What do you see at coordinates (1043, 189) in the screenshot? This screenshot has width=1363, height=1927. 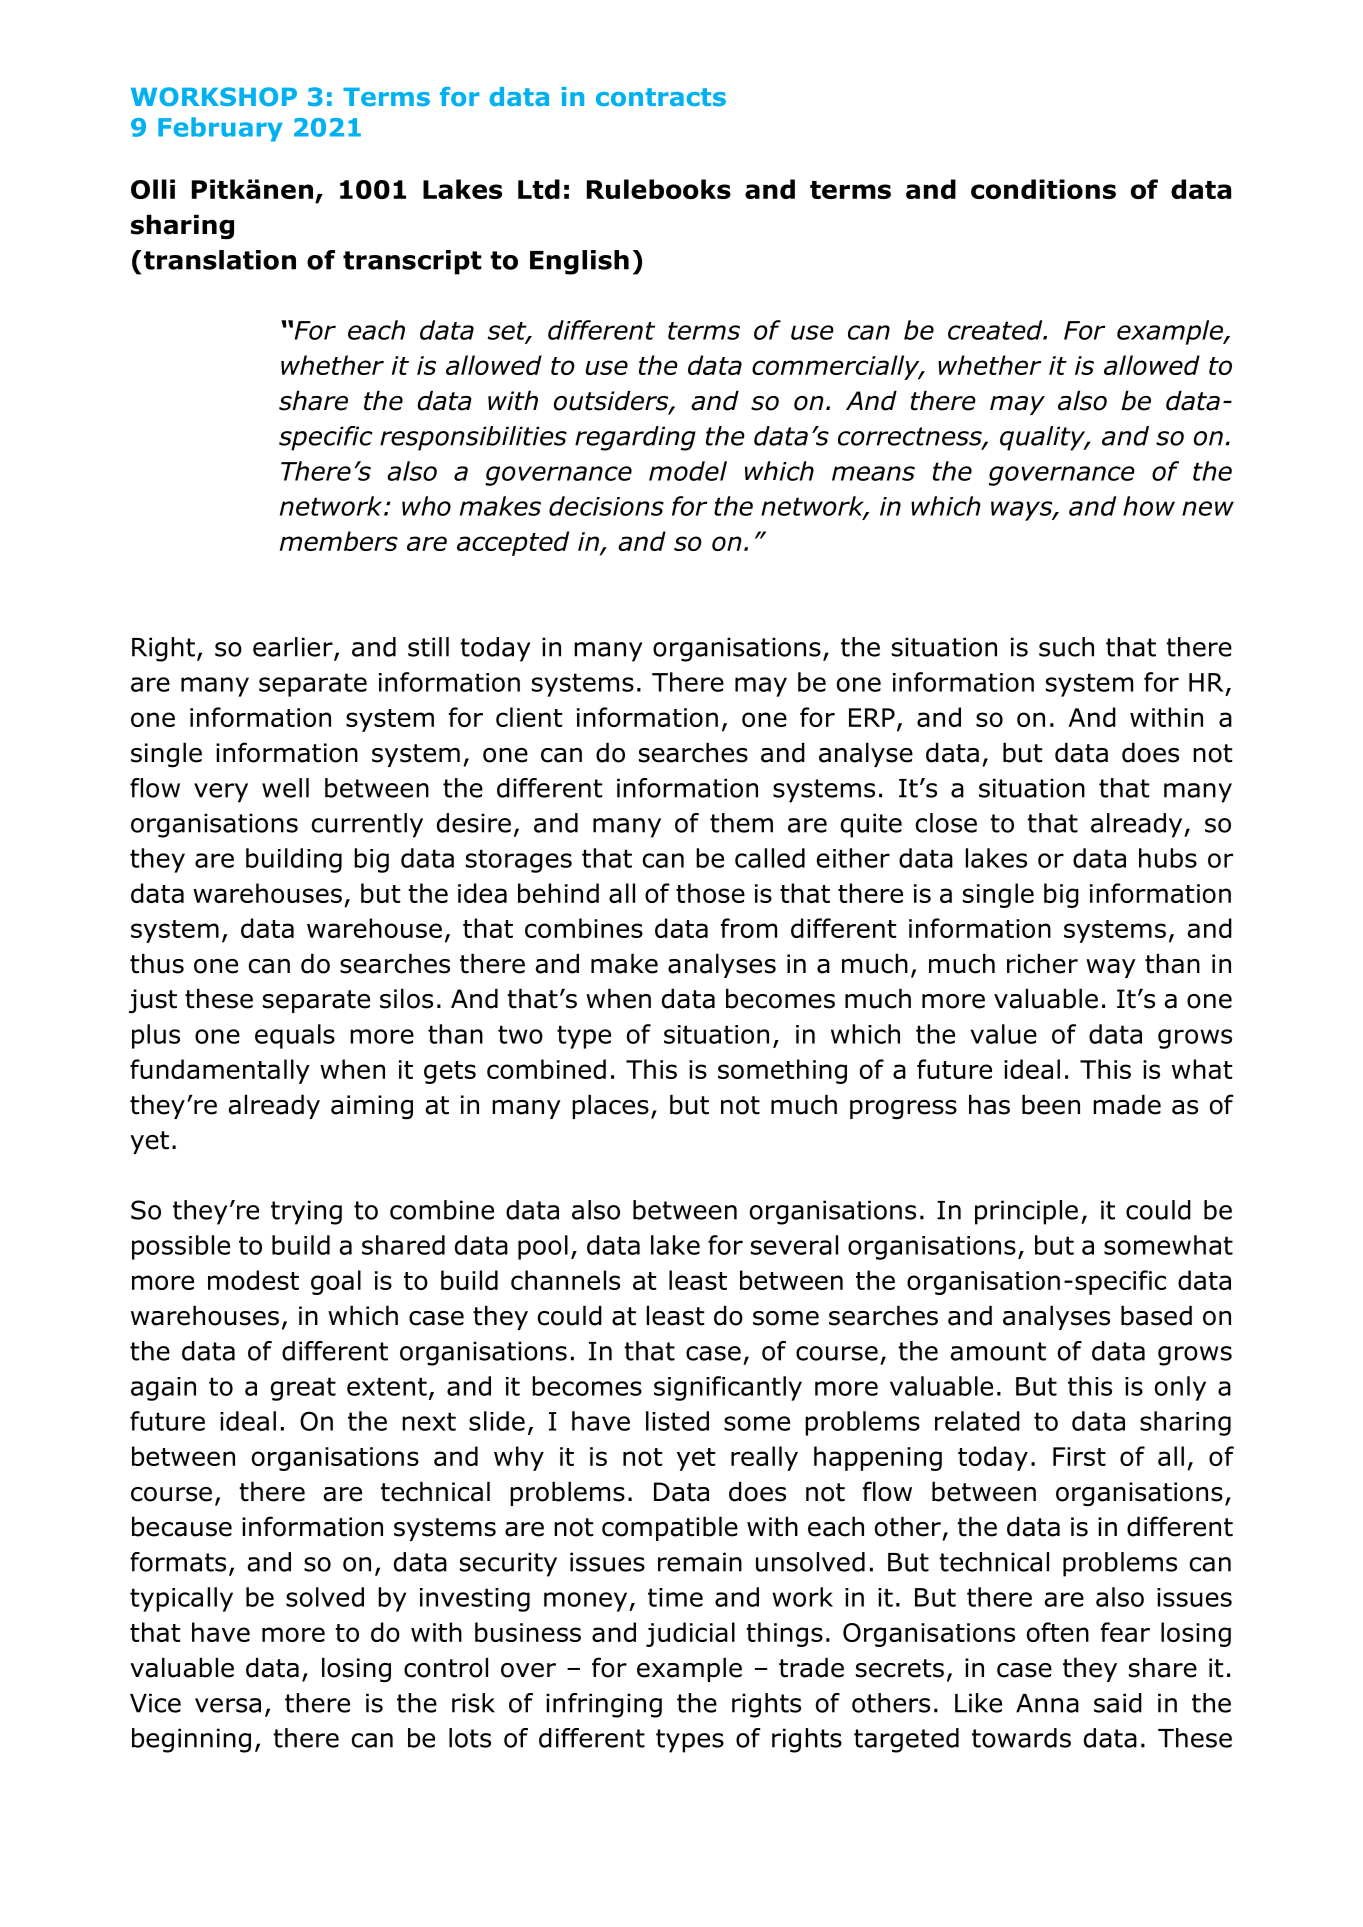 I see `conditions` at bounding box center [1043, 189].
